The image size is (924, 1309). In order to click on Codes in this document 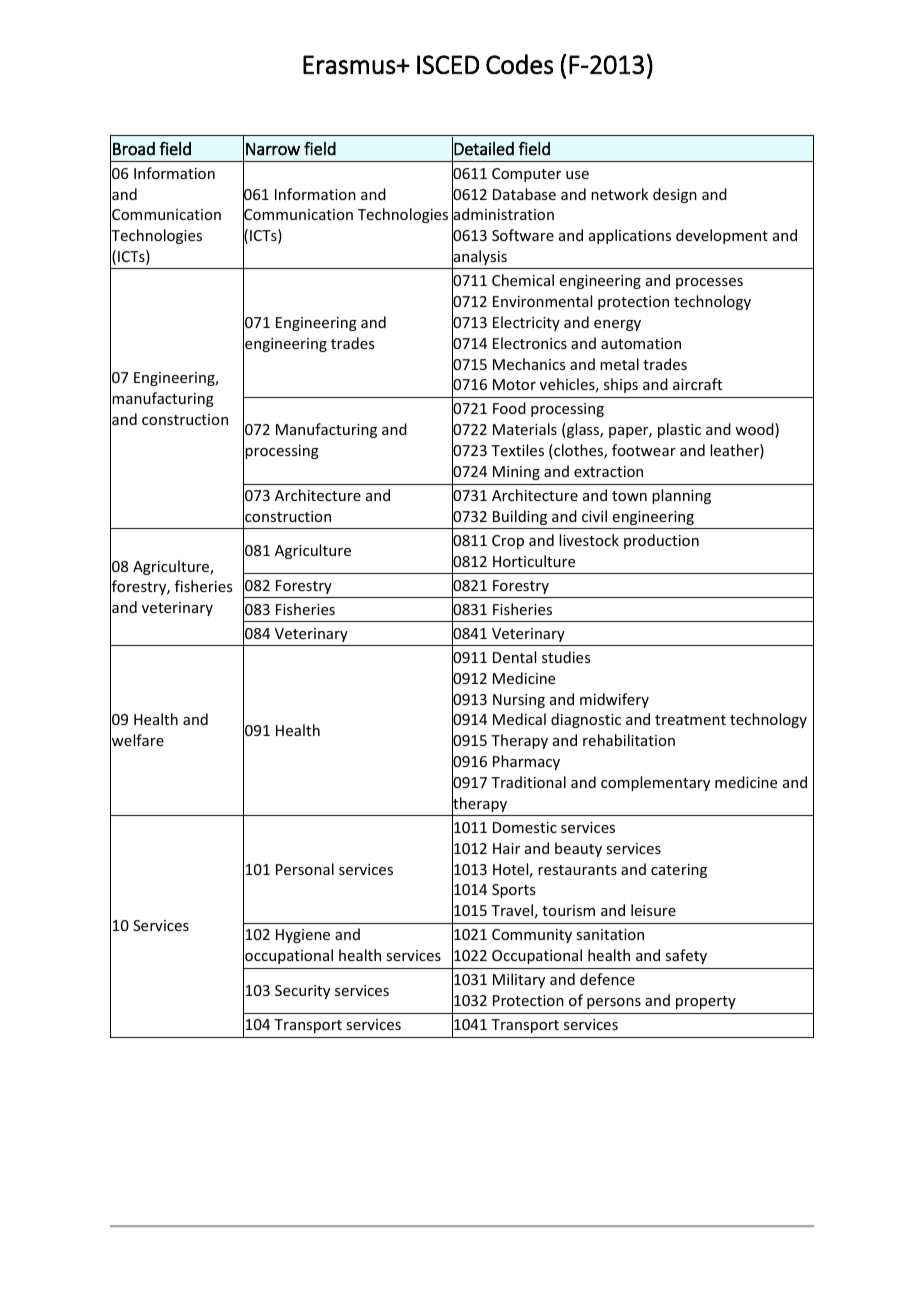, I will do `click(519, 64)`.
